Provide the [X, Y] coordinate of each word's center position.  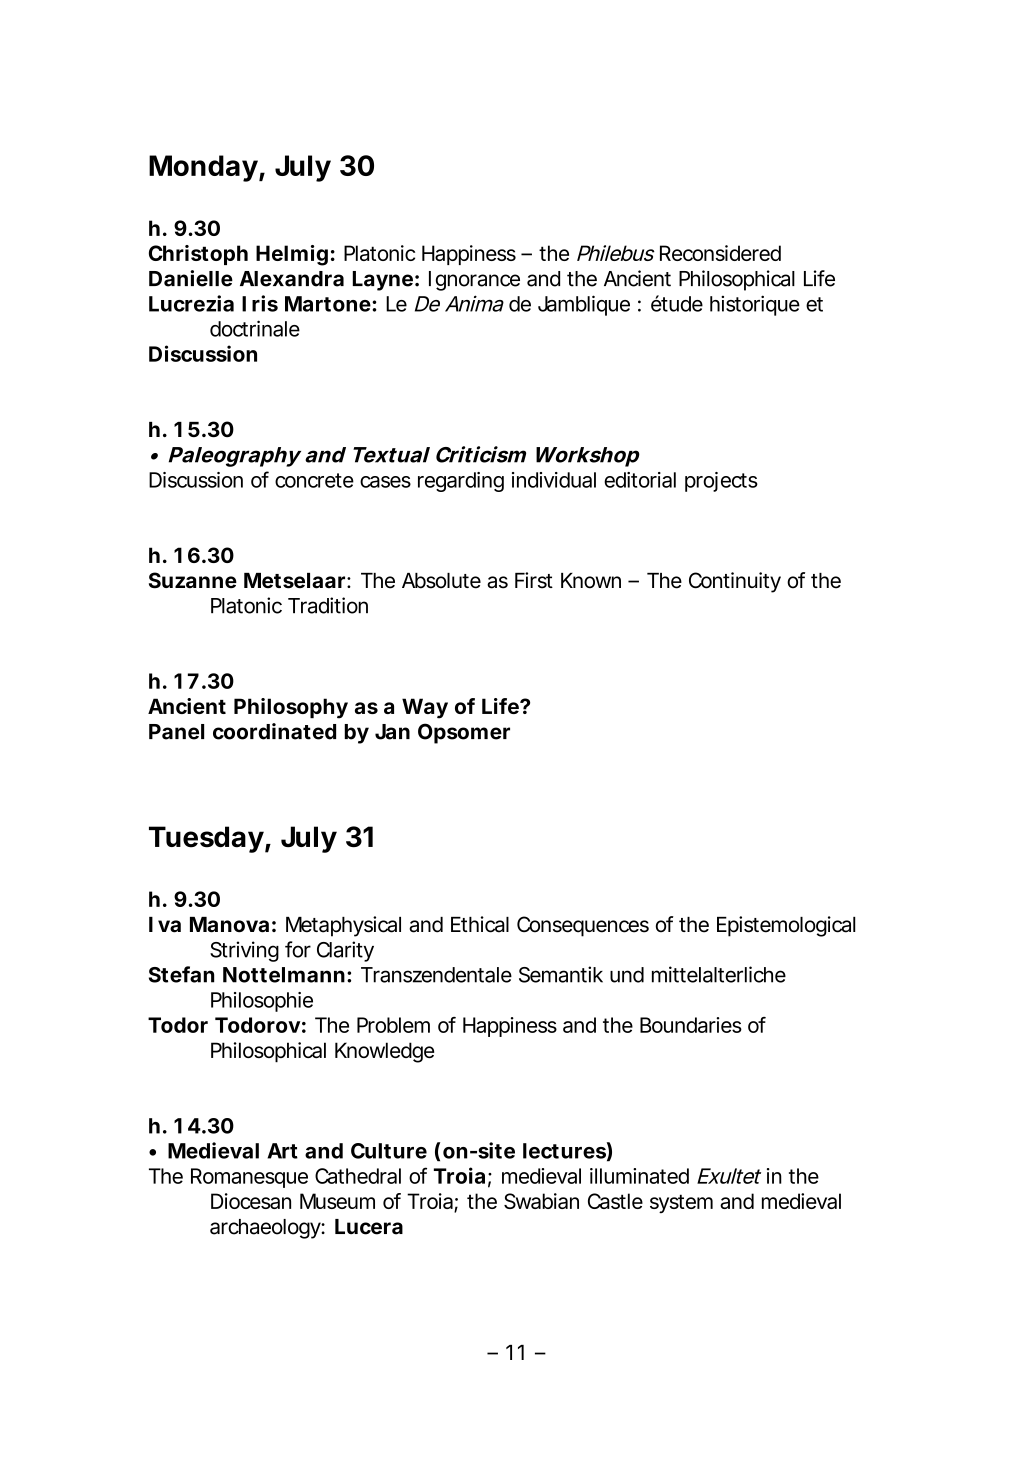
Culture [389, 1151]
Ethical [480, 924]
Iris [260, 303]
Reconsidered [720, 253]
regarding [461, 482]
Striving [244, 951]
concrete [314, 480]
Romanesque [249, 1178]
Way [425, 708]
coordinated [274, 731]
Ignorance [474, 281]
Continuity [735, 582]
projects [721, 482]
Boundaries [691, 1025]
